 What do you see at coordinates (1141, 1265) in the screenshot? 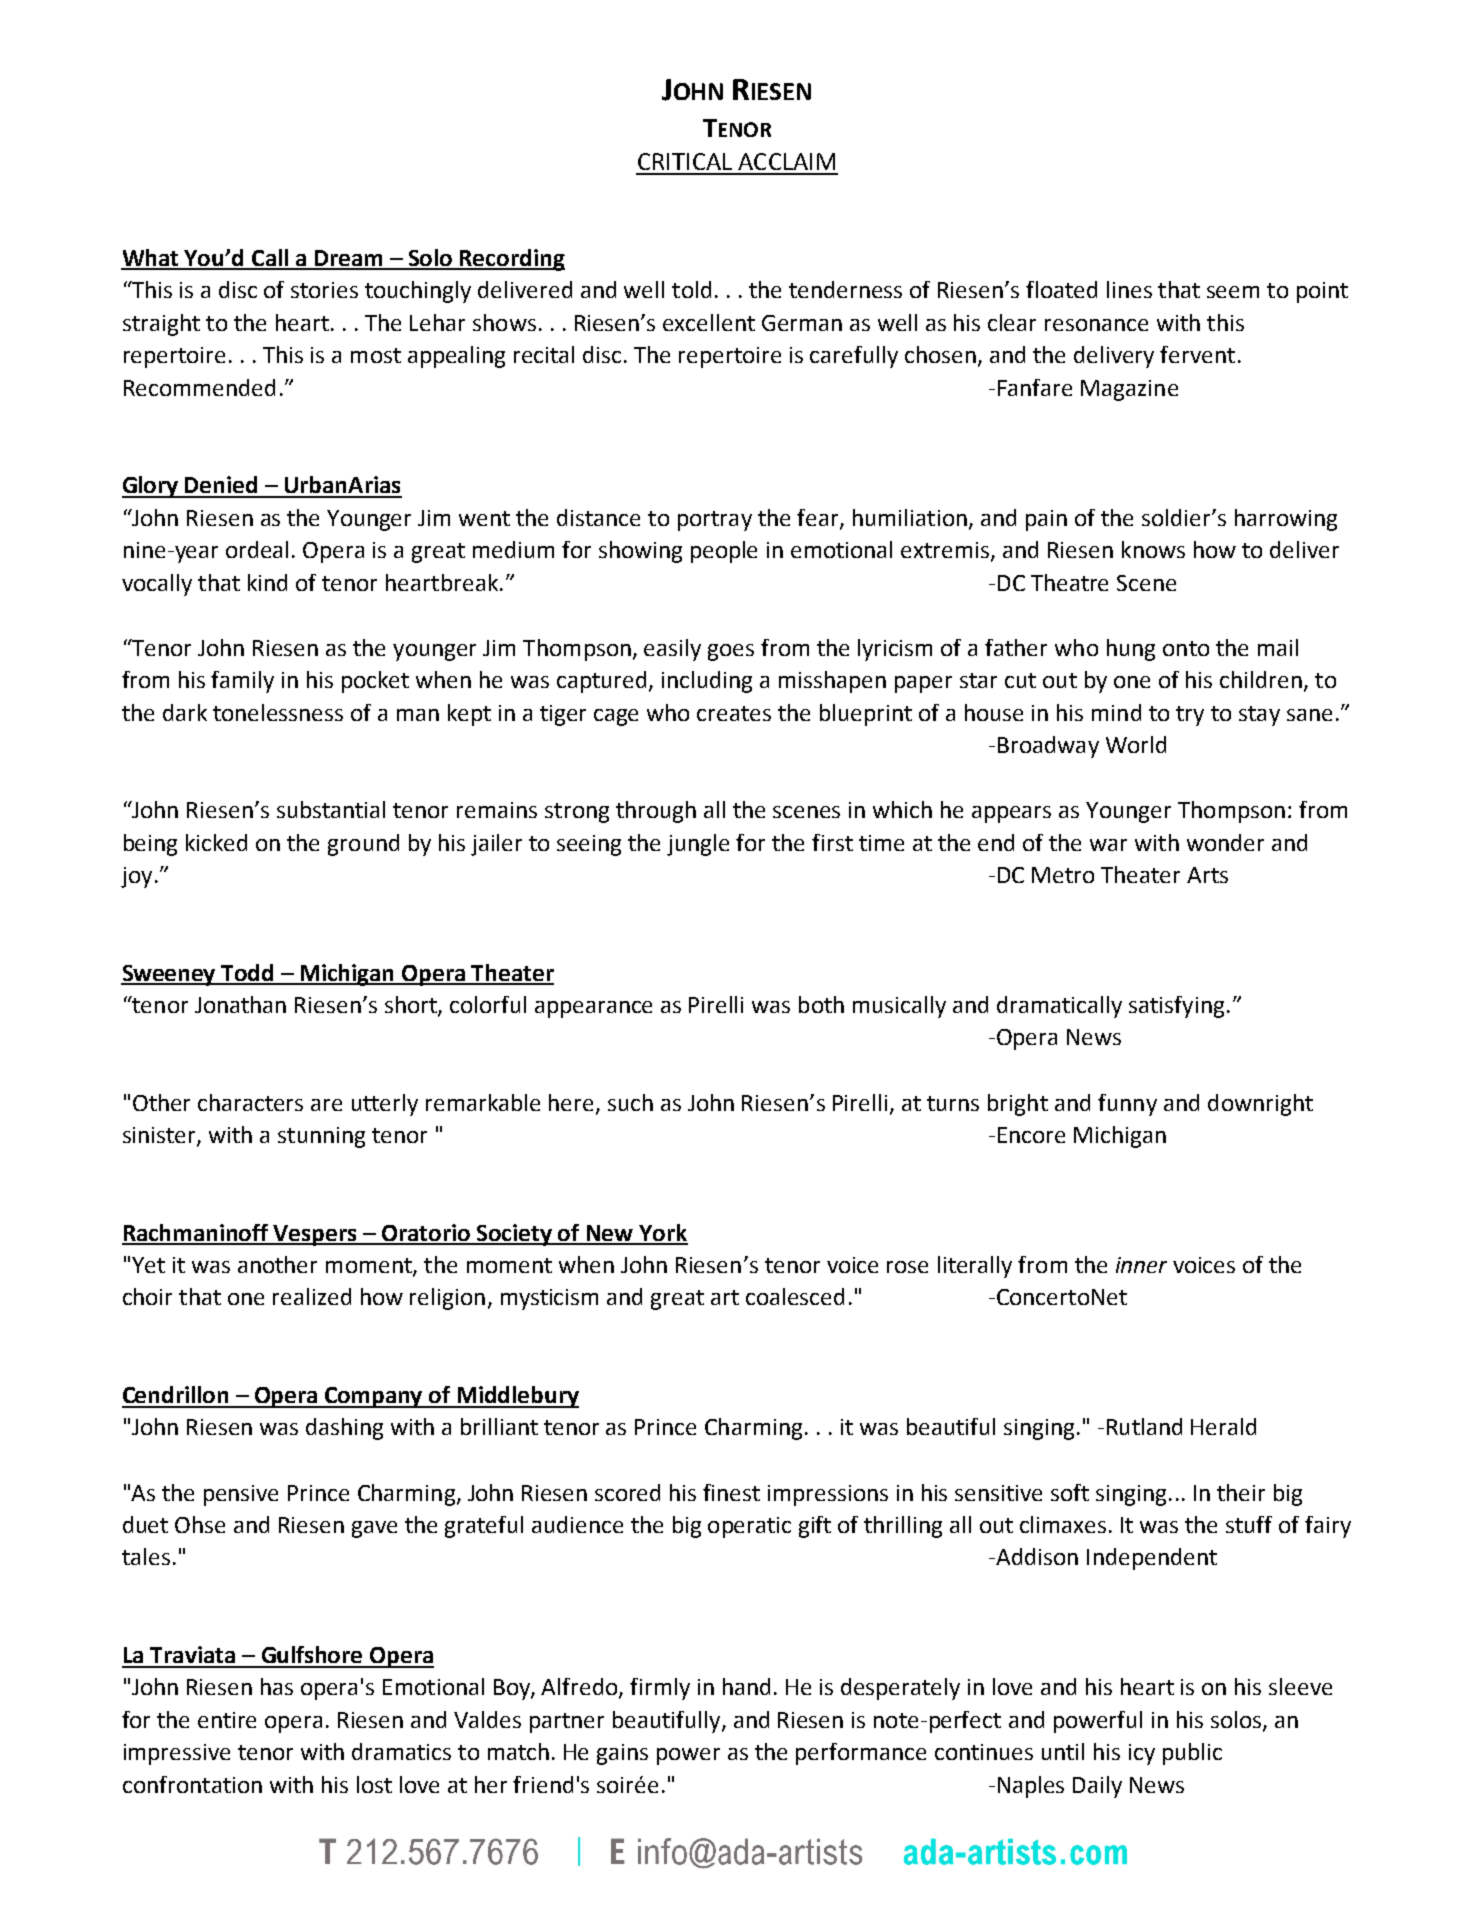
I see `inner` at bounding box center [1141, 1265].
